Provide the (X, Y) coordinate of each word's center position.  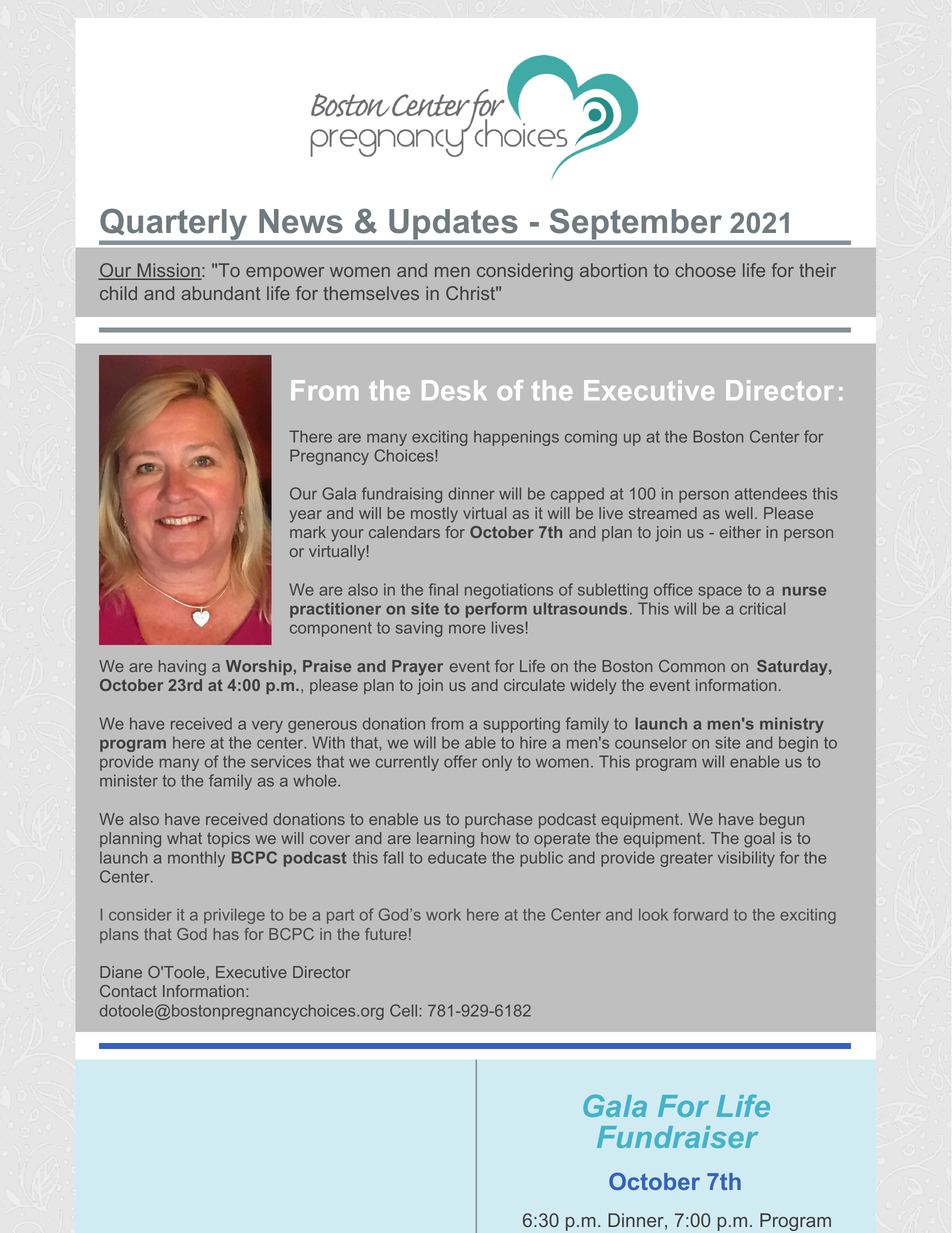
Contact (128, 991)
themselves (371, 293)
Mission (168, 271)
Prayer (417, 668)
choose (705, 270)
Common (692, 666)
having (182, 668)
